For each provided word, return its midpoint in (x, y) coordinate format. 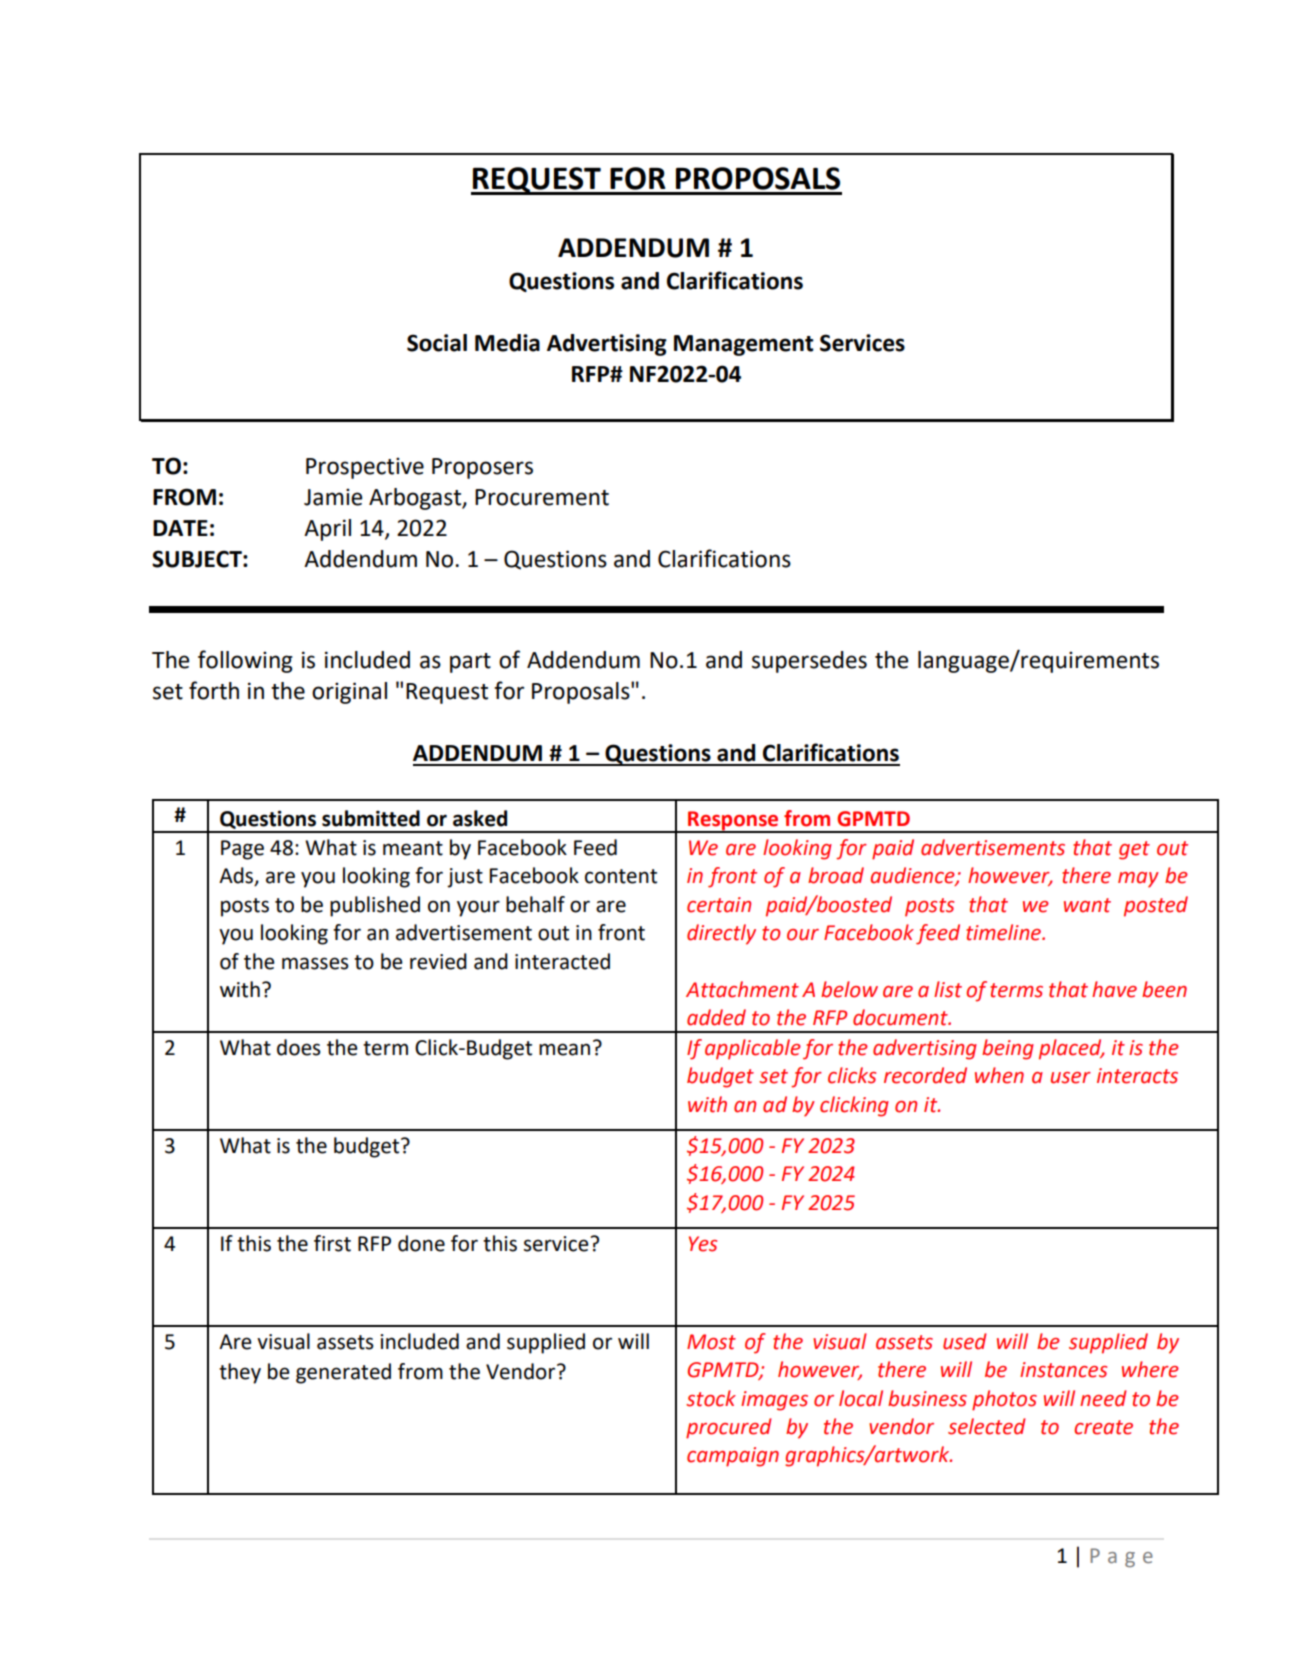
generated (343, 1373)
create (1103, 1427)
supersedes (809, 662)
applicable (753, 1049)
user (1071, 1078)
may (1138, 880)
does (299, 1047)
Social (437, 343)
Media (507, 343)
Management (744, 345)
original (349, 693)
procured (729, 1428)
